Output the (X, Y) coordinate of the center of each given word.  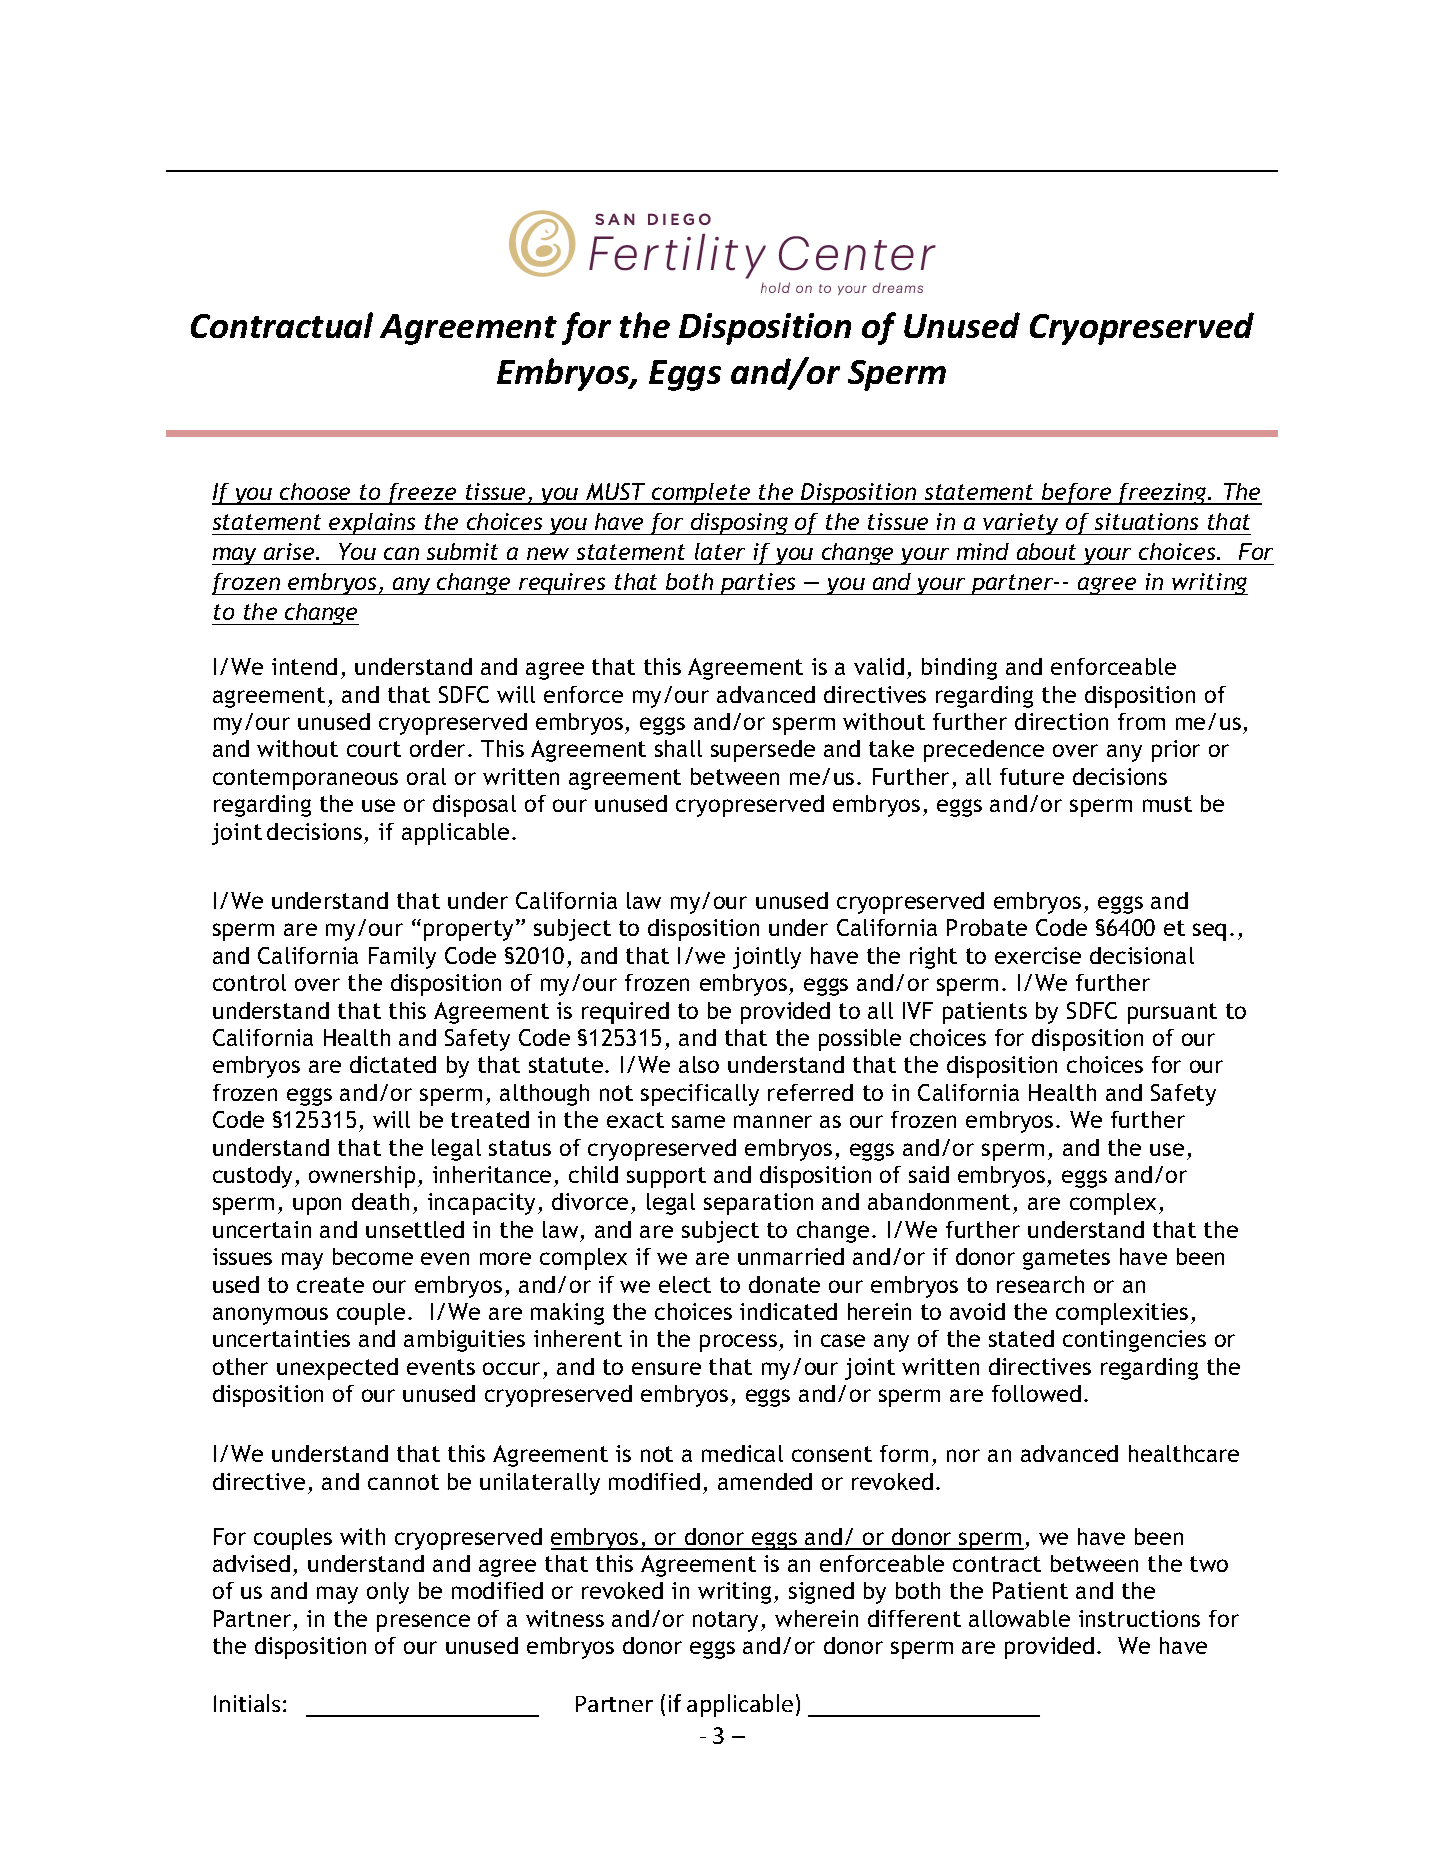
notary (727, 1621)
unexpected (337, 1369)
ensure (666, 1368)
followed (1036, 1393)
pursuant (1172, 1013)
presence (423, 1623)
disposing (739, 524)
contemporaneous (305, 779)
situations (1146, 521)
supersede (763, 751)
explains (373, 524)
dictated (393, 1064)
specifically (700, 1095)
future (1032, 776)
